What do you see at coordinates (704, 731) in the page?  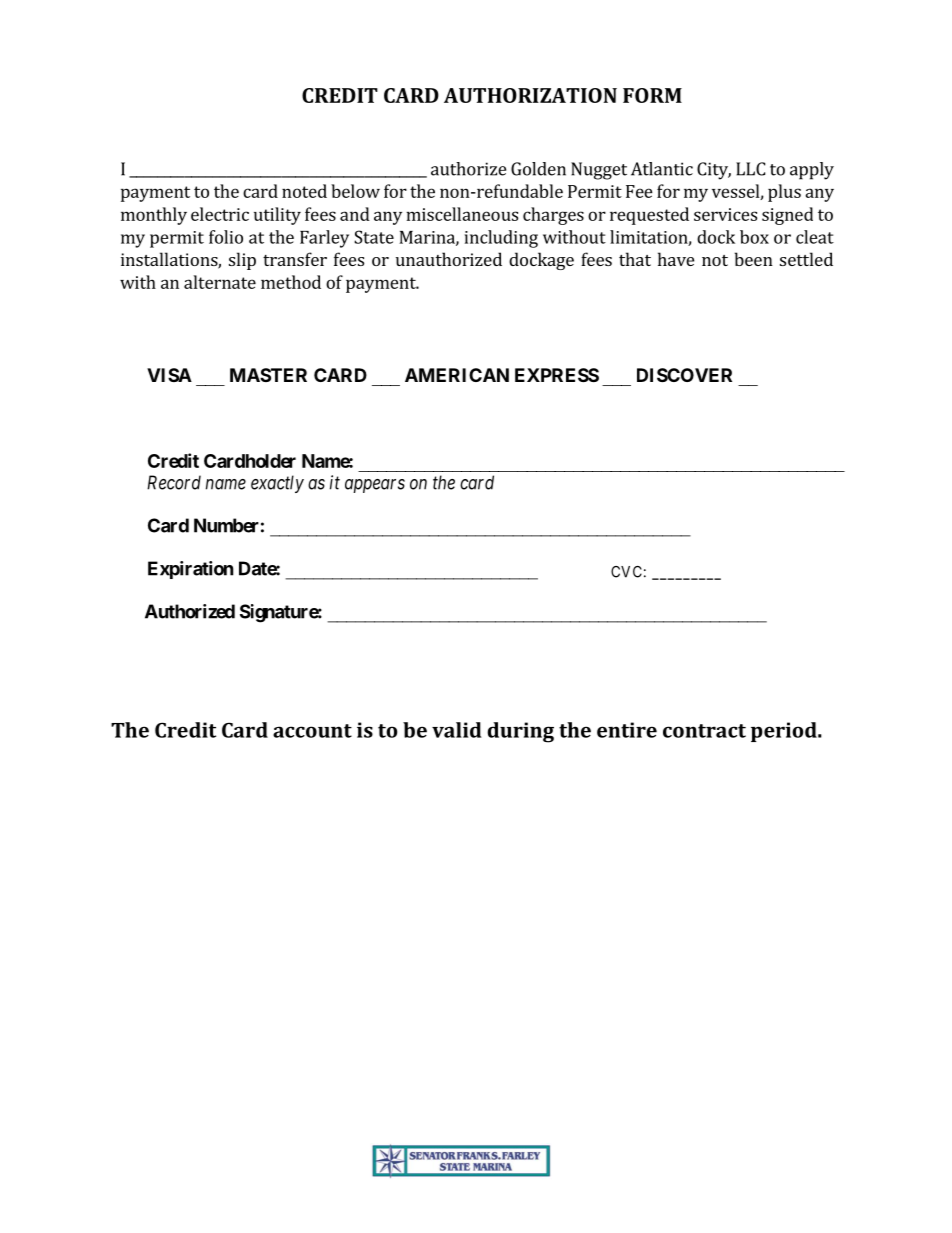 I see `contract` at bounding box center [704, 731].
